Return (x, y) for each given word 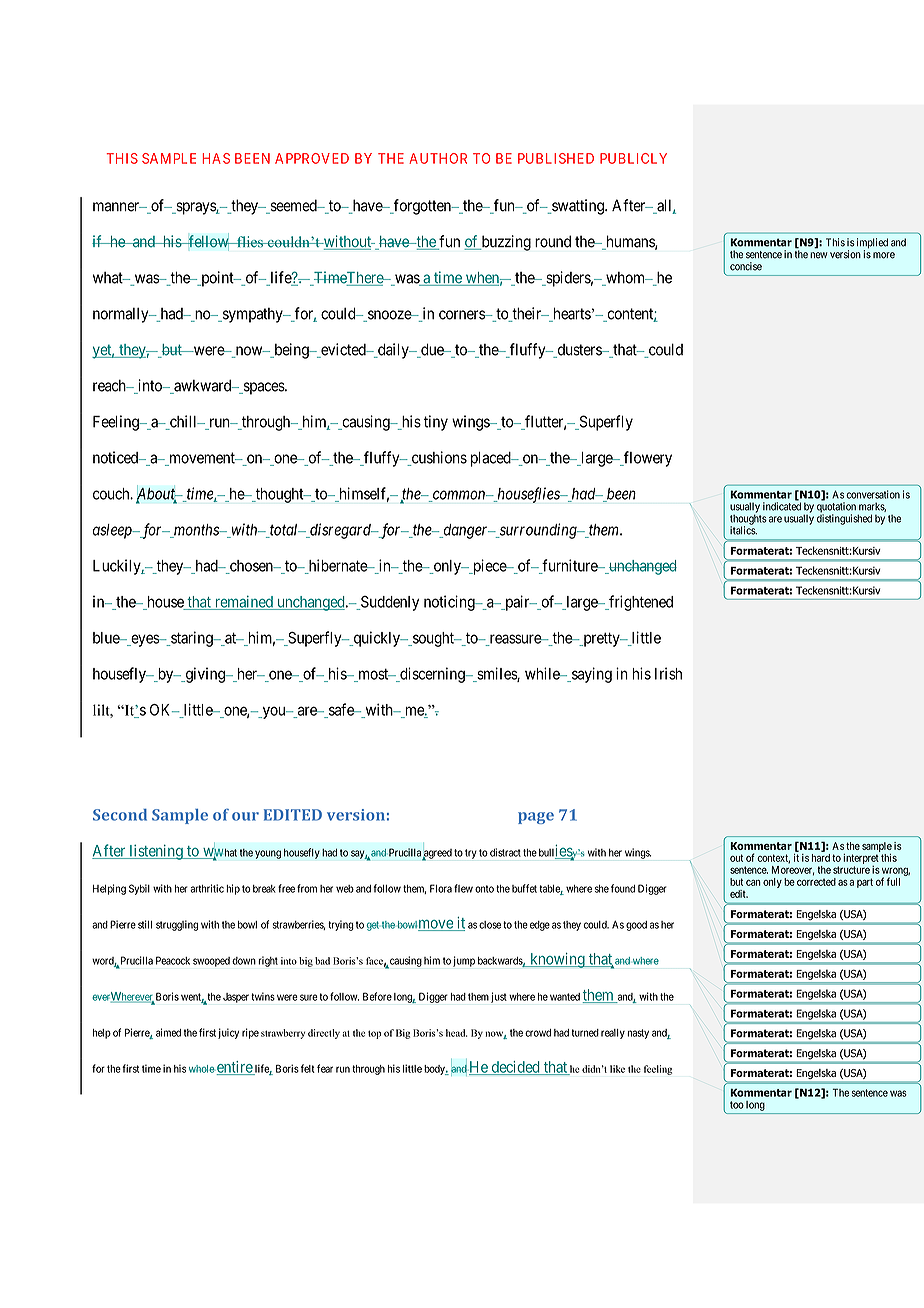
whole (202, 1069)
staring (192, 639)
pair (517, 603)
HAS (216, 158)
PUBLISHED (556, 158)
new (818, 255)
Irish (668, 673)
